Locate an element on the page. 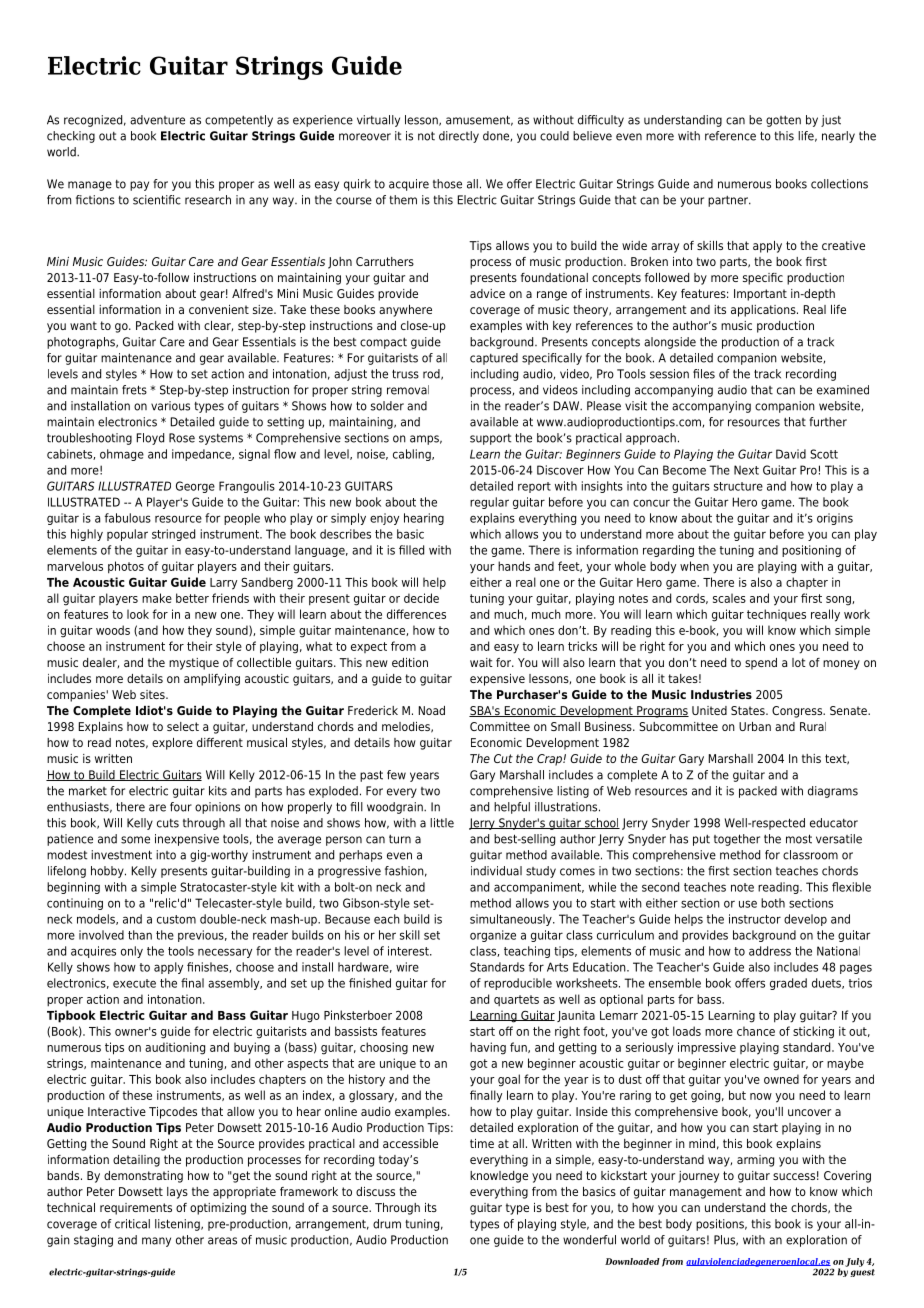  drum is located at coordinates (387, 1224).
